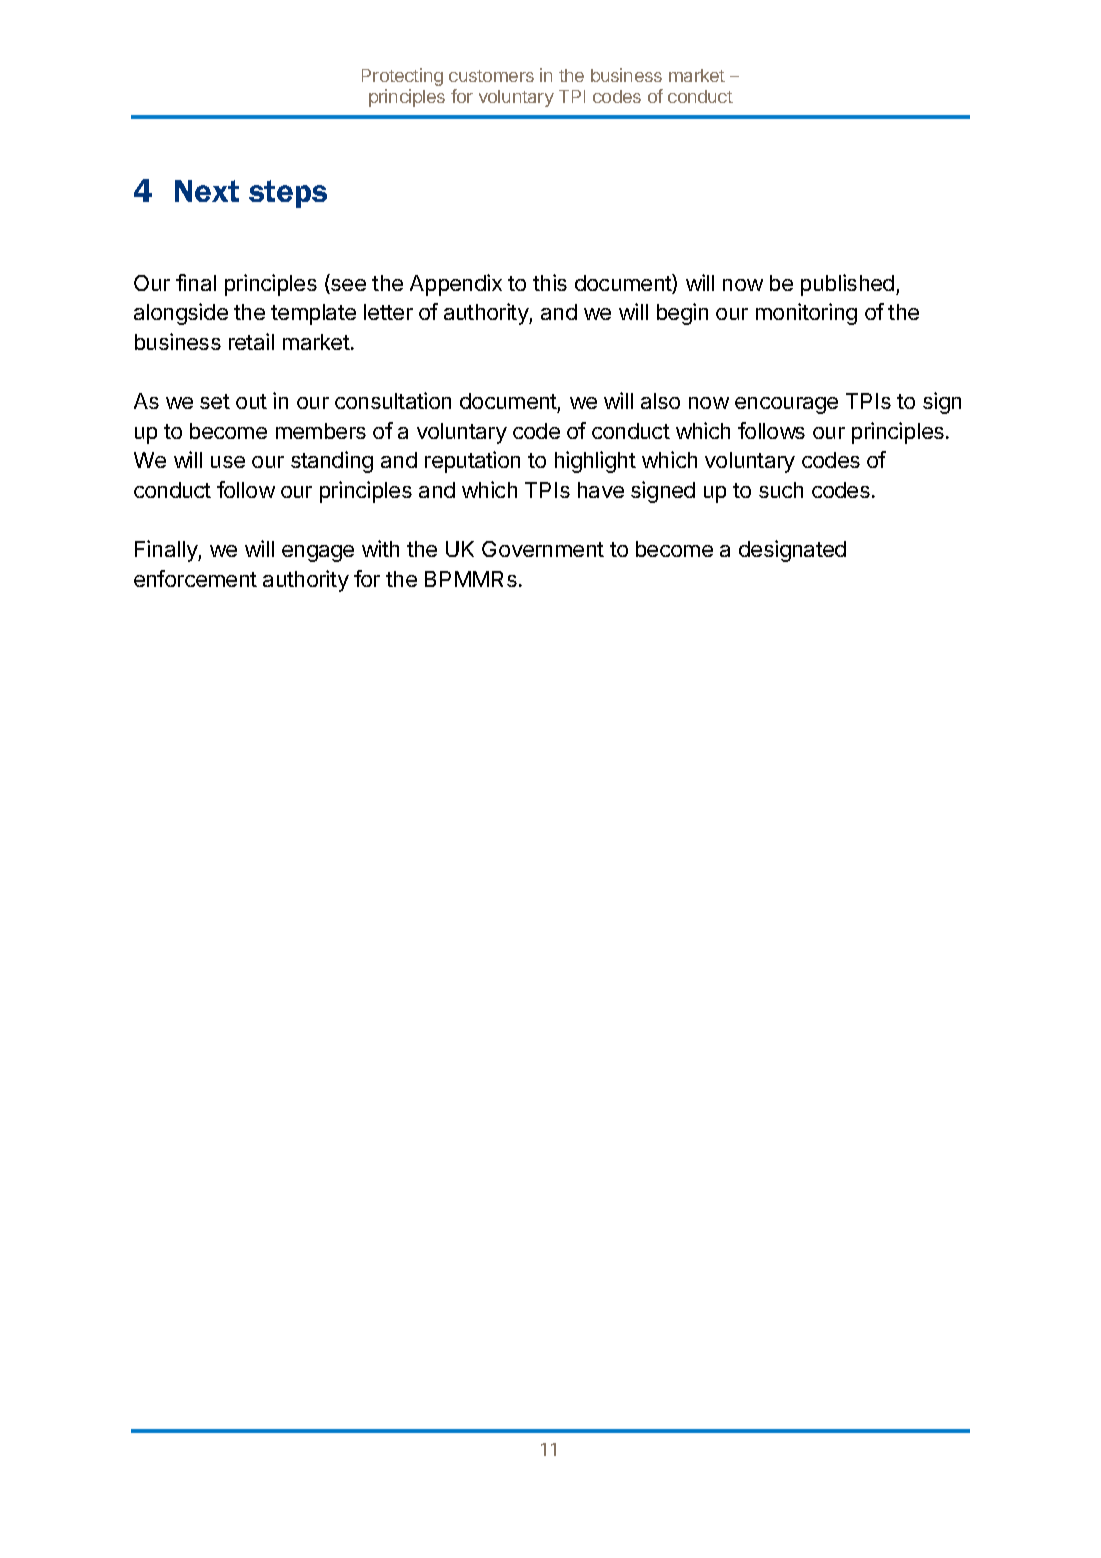 Image resolution: width=1101 pixels, height=1558 pixels. What do you see at coordinates (491, 76) in the document?
I see `customers` at bounding box center [491, 76].
